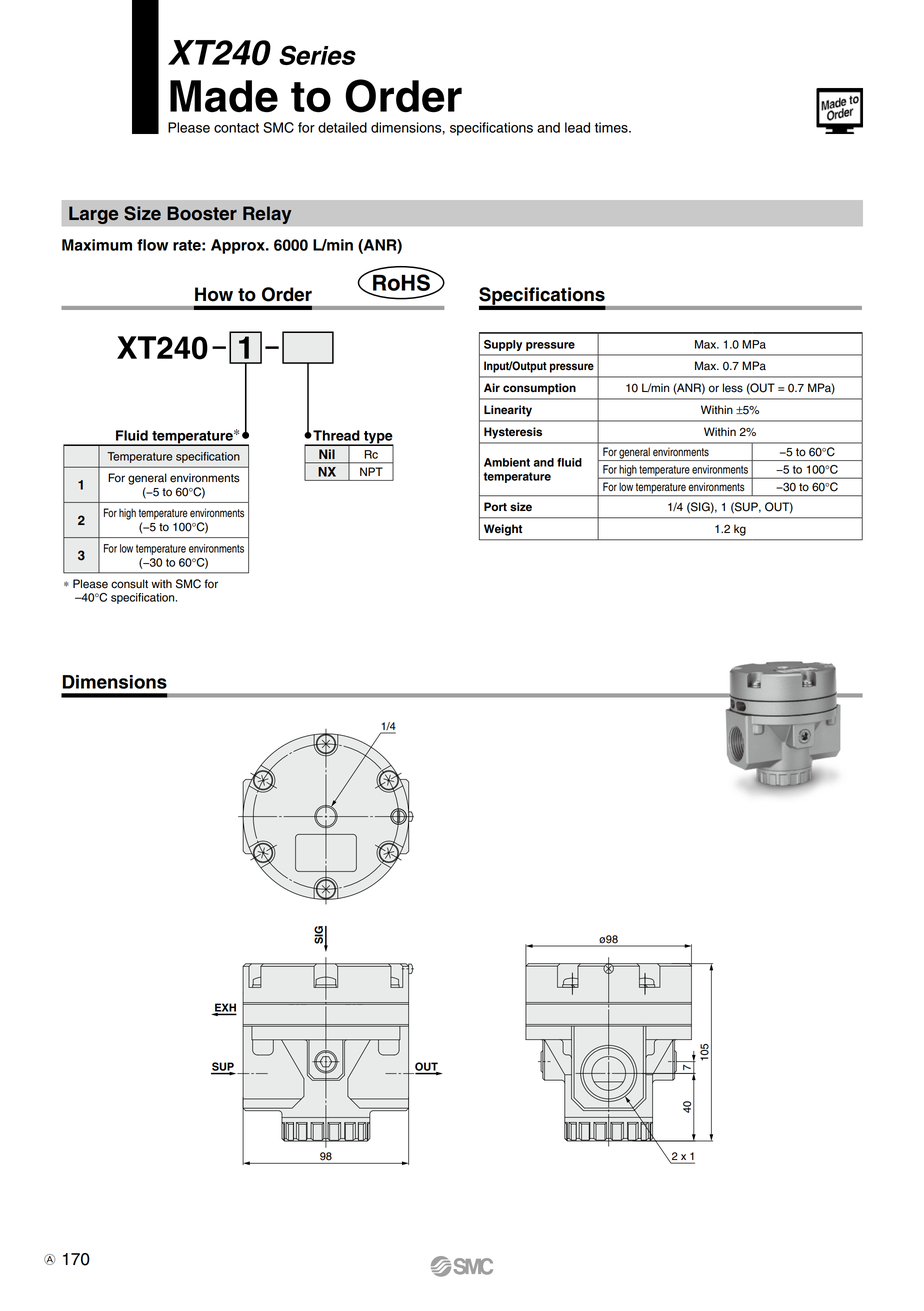  Describe the element at coordinates (129, 584) in the page. I see `consult` at that location.
